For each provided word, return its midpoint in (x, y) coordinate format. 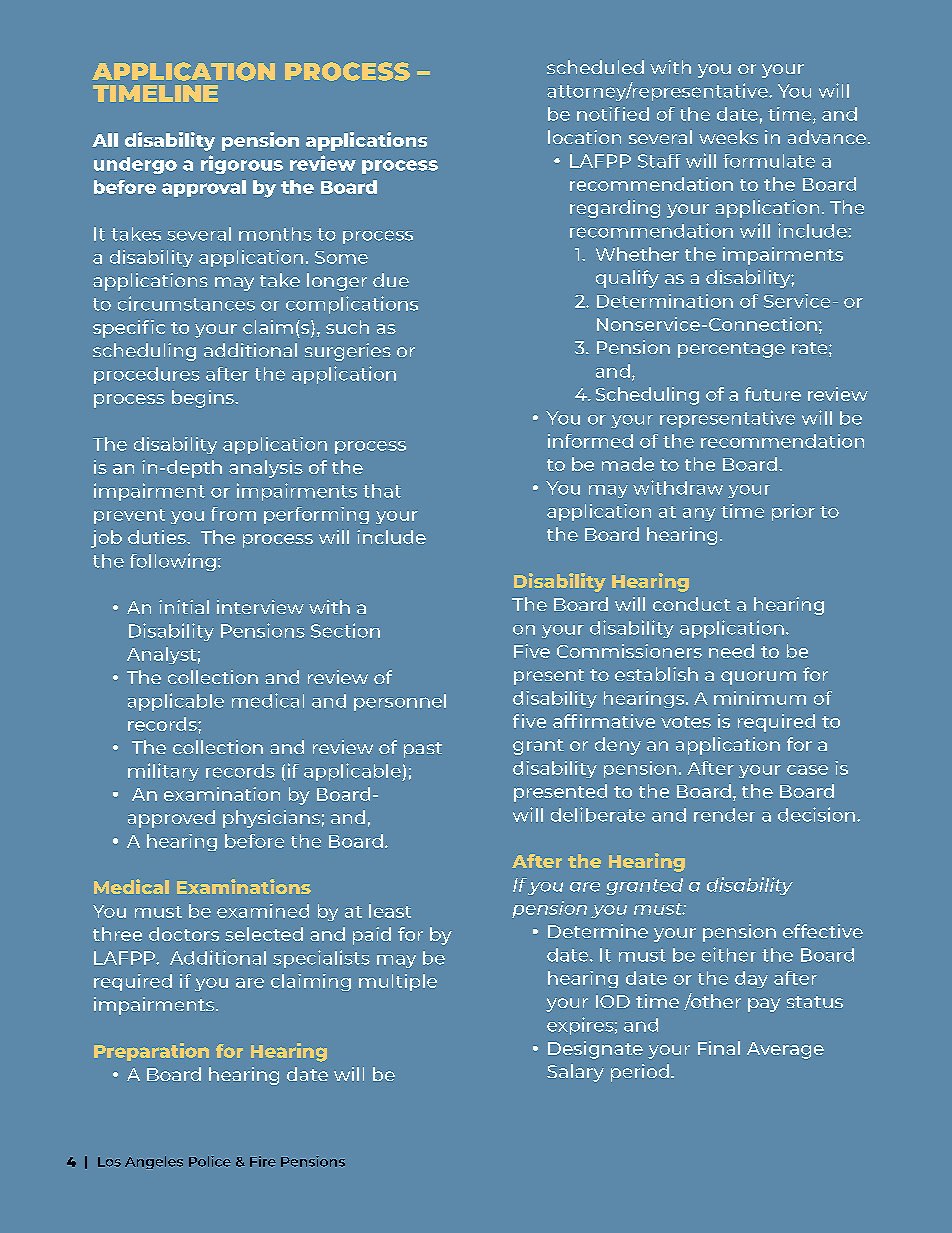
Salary (575, 1073)
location (584, 137)
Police (210, 1161)
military (163, 772)
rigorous (242, 164)
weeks (728, 137)
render (724, 815)
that (382, 491)
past (423, 750)
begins (204, 399)
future (773, 394)
